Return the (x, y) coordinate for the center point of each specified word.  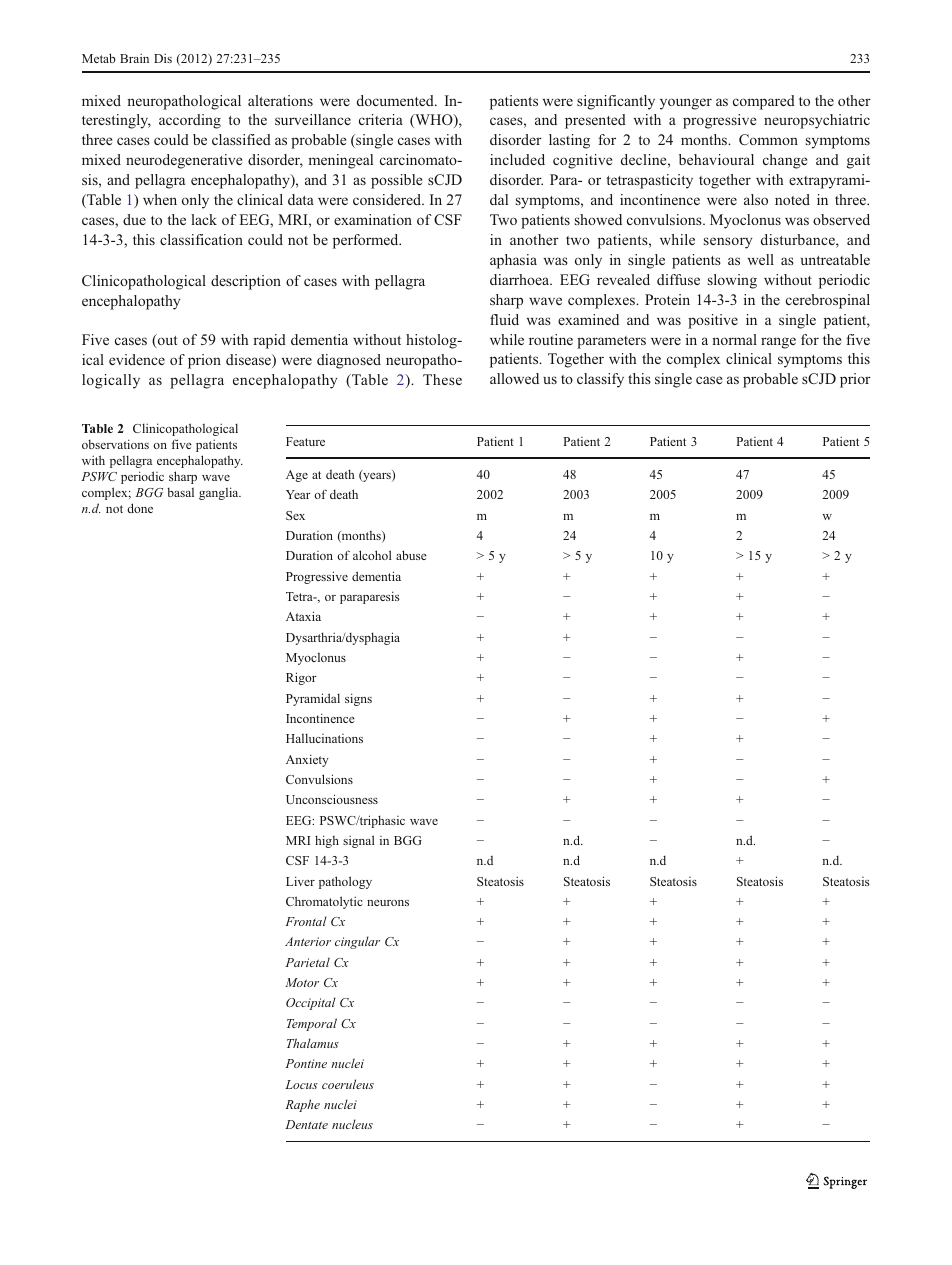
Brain (134, 58)
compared (764, 102)
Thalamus (313, 1043)
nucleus (352, 1124)
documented (396, 100)
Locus (301, 1084)
